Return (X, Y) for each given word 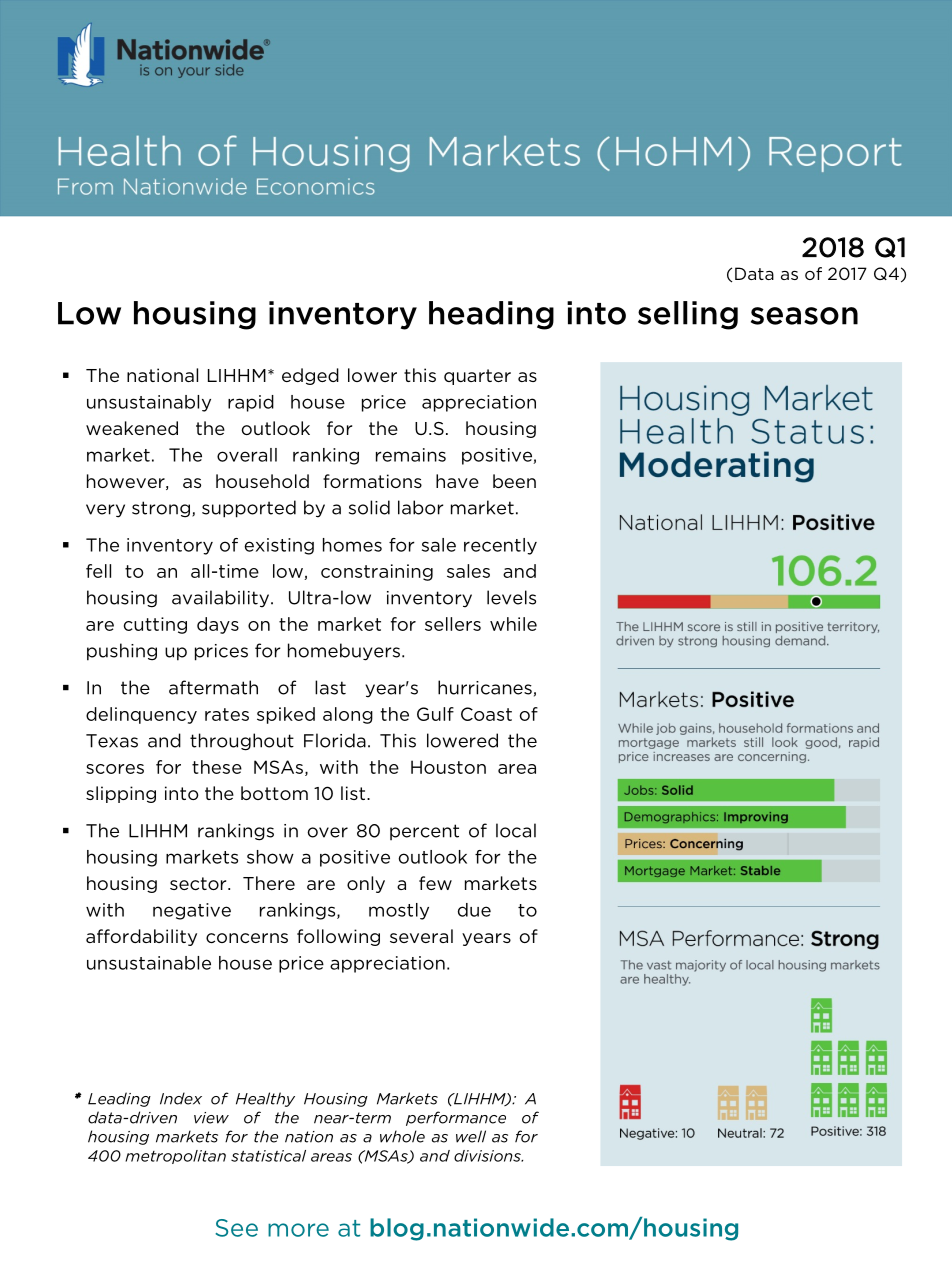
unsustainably (149, 403)
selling (688, 315)
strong (162, 509)
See (236, 1228)
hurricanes (485, 687)
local (516, 830)
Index (181, 1098)
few (435, 883)
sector (199, 883)
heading (491, 315)
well (471, 1136)
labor (421, 507)
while (513, 624)
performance (456, 1118)
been (514, 481)
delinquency (141, 715)
